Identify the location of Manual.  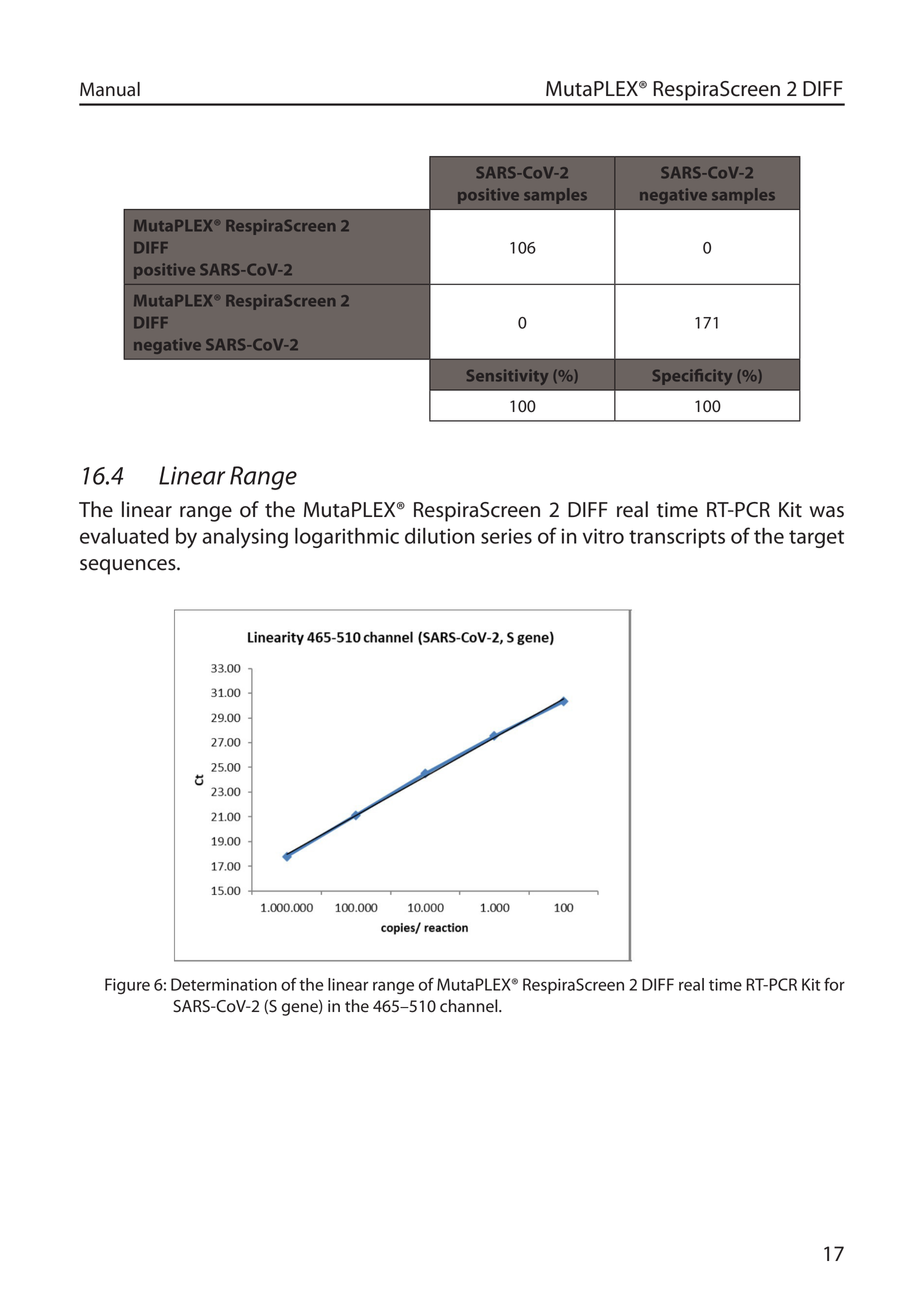
(110, 89).
